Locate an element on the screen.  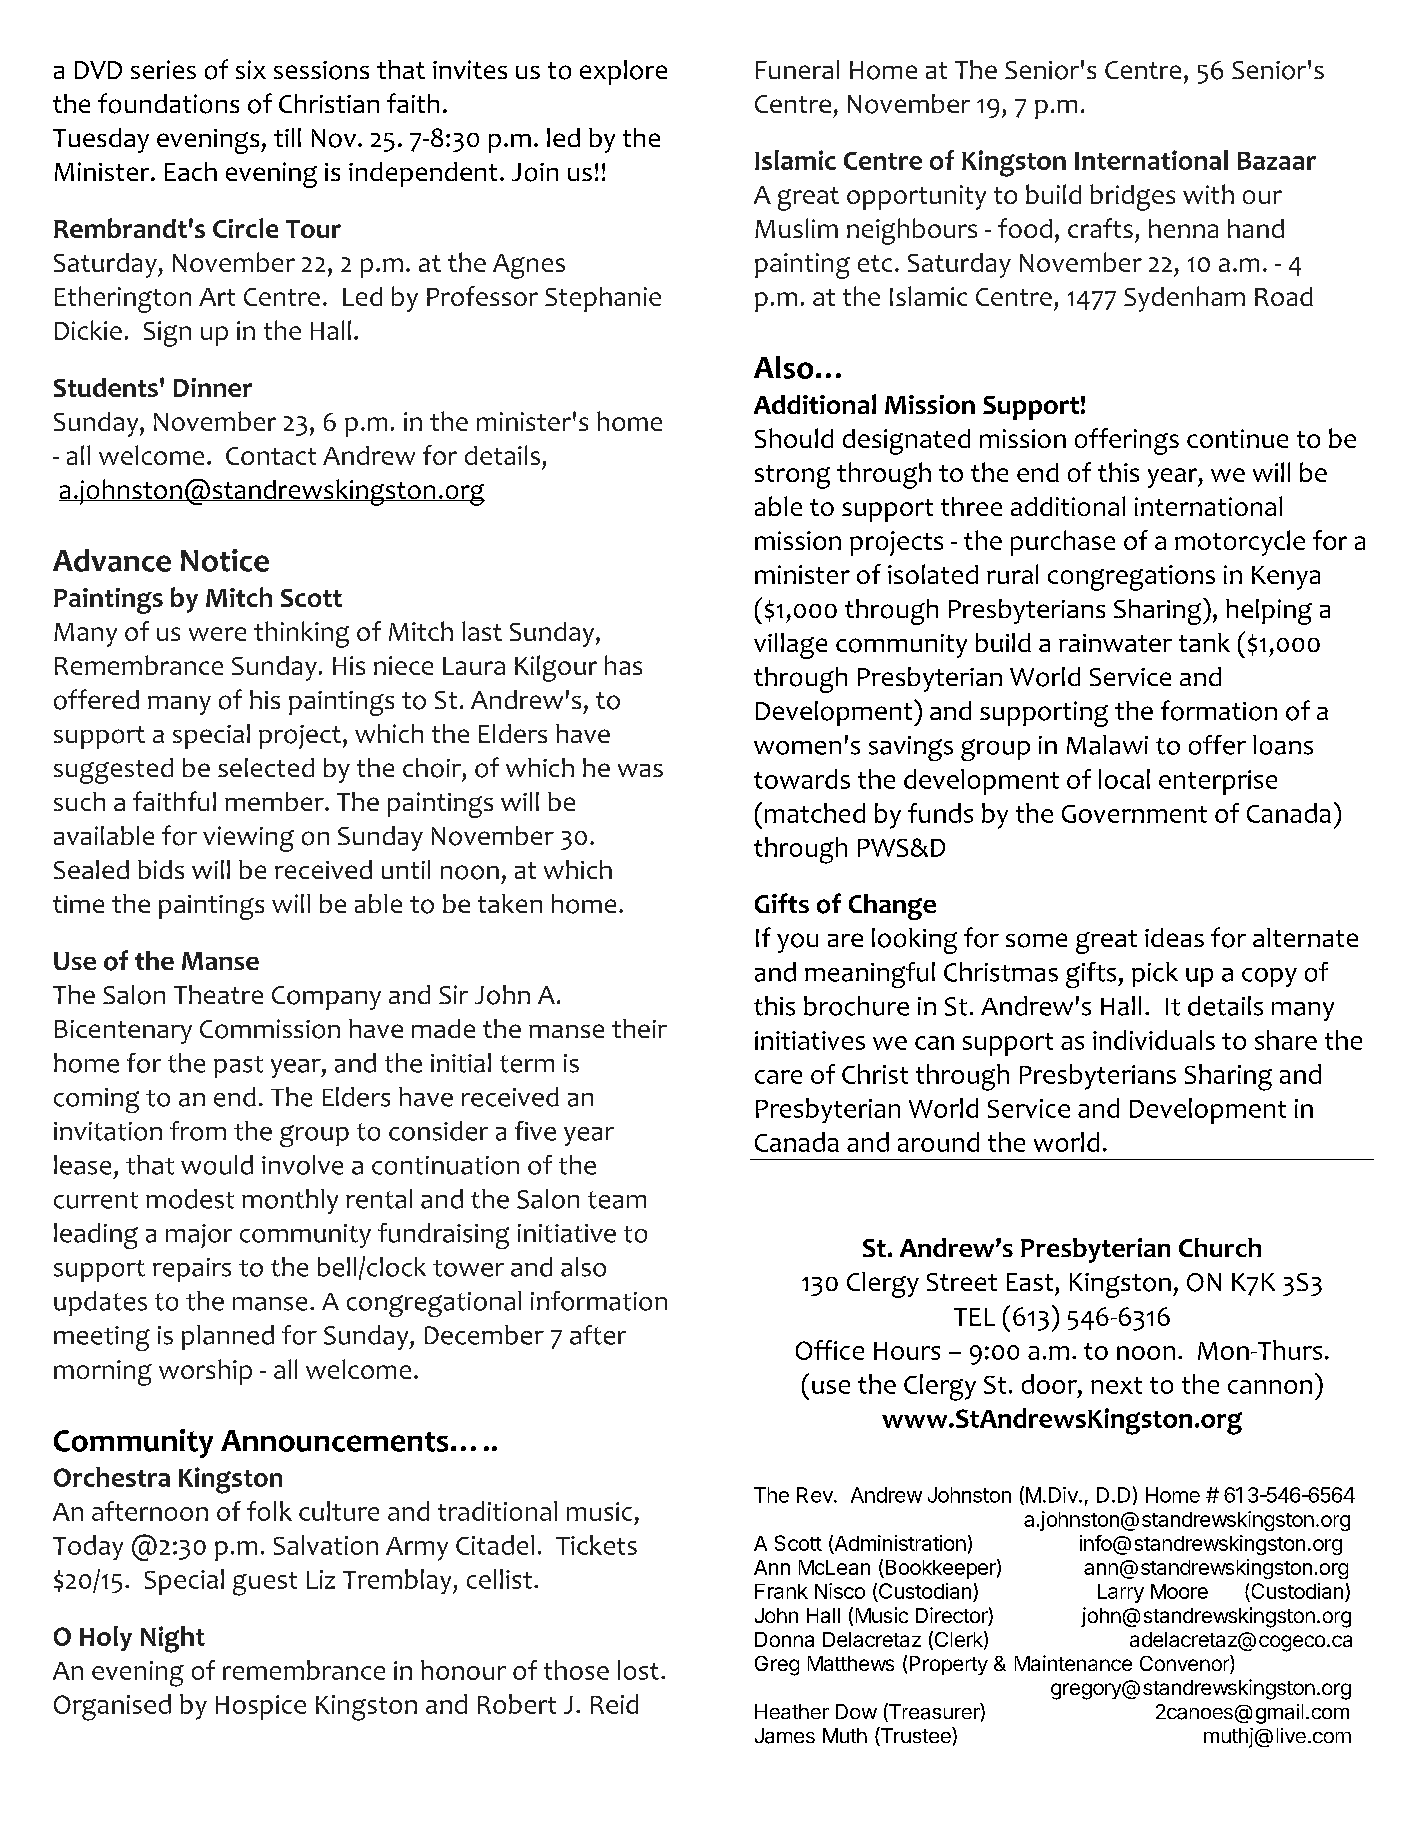
you is located at coordinates (797, 943).
